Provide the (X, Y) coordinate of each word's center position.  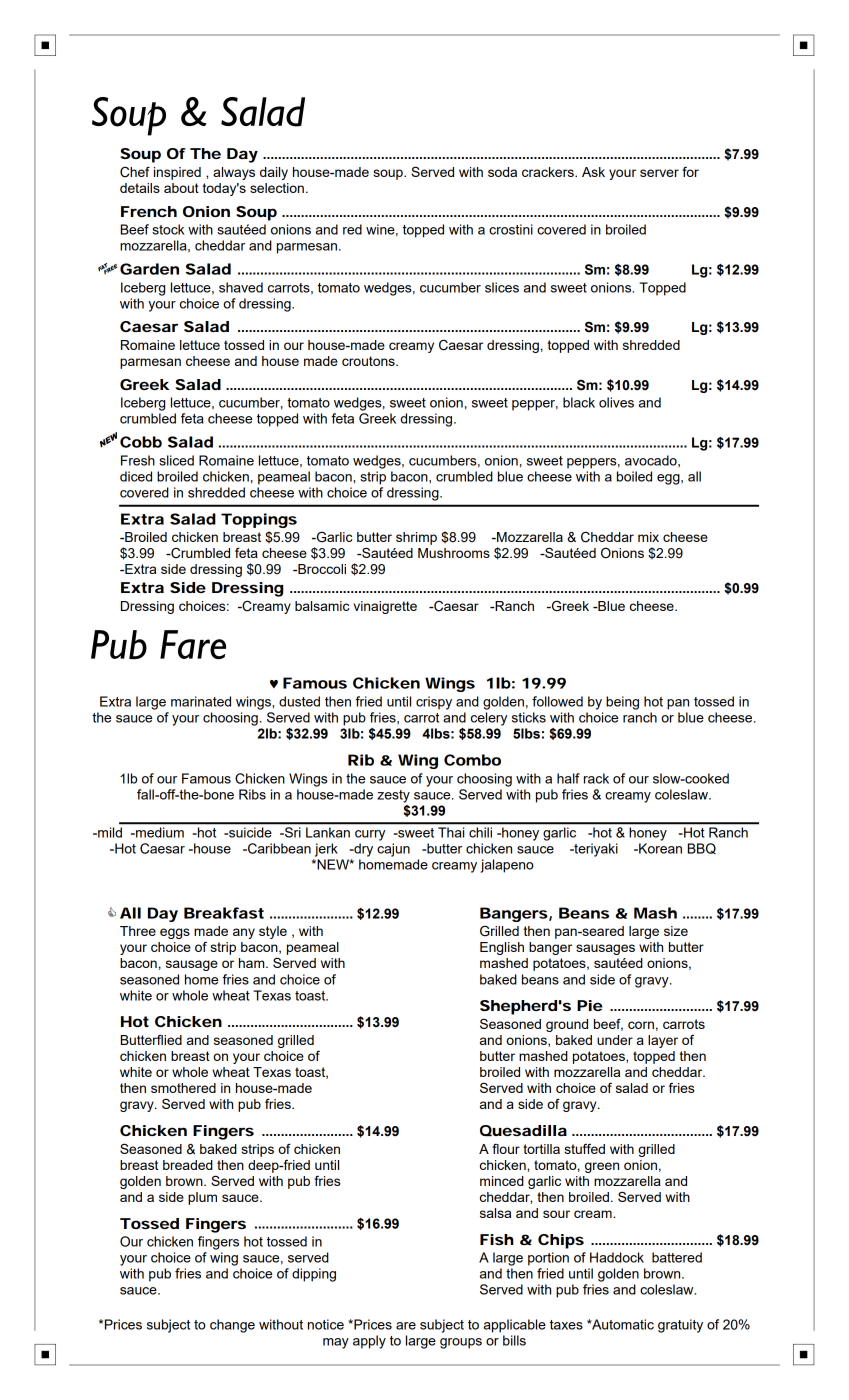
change (232, 1326)
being (622, 703)
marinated (201, 701)
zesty (393, 796)
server (659, 173)
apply (369, 1342)
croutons (369, 361)
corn (641, 1025)
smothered (183, 1088)
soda (502, 172)
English (502, 948)
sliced (176, 460)
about (181, 188)
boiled (634, 476)
